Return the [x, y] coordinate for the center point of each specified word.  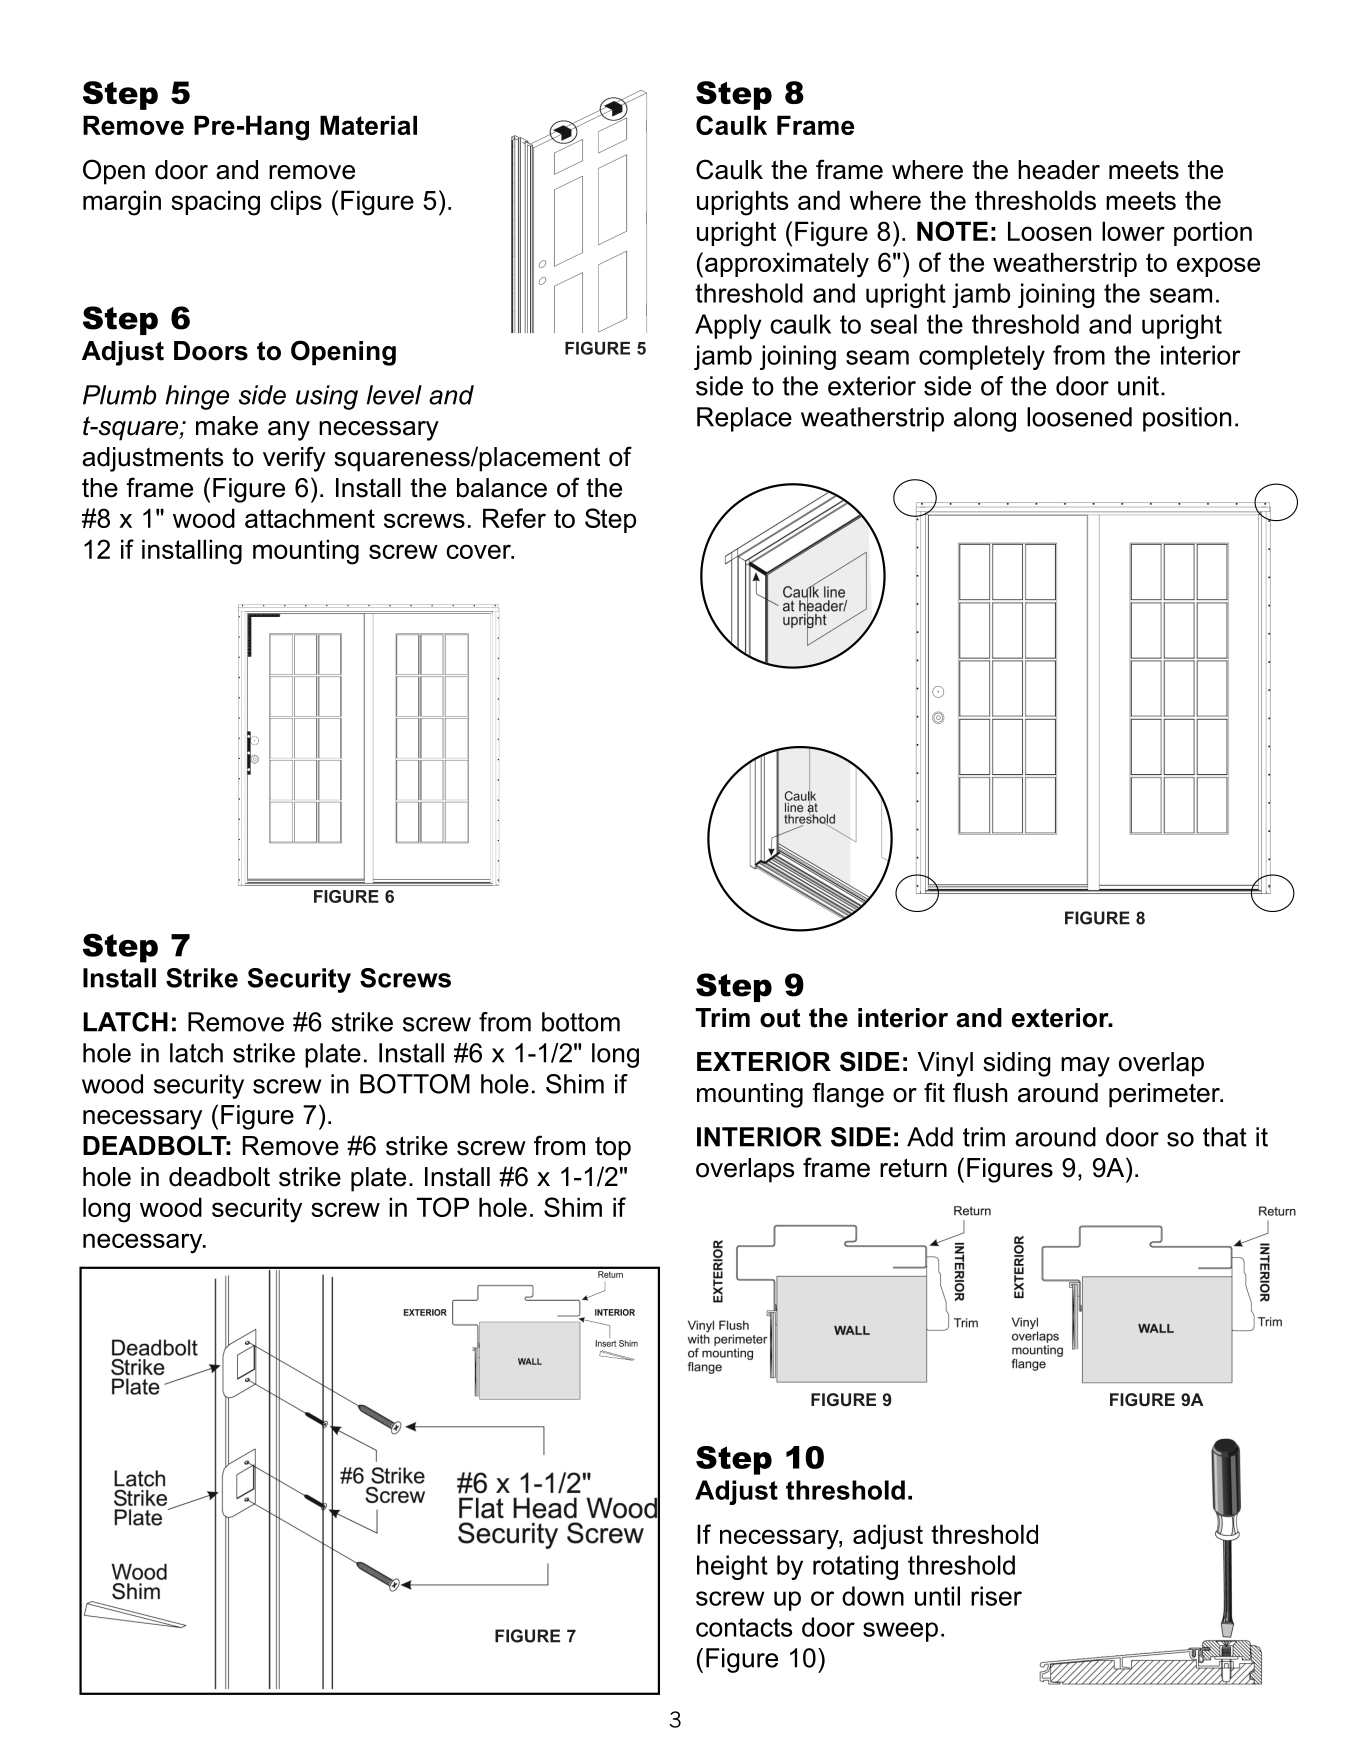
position [1187, 419]
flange [848, 1095]
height [732, 1567]
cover [480, 551]
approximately [787, 265]
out [780, 1018]
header [1059, 170]
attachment [310, 518]
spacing [215, 203]
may [1085, 1067]
